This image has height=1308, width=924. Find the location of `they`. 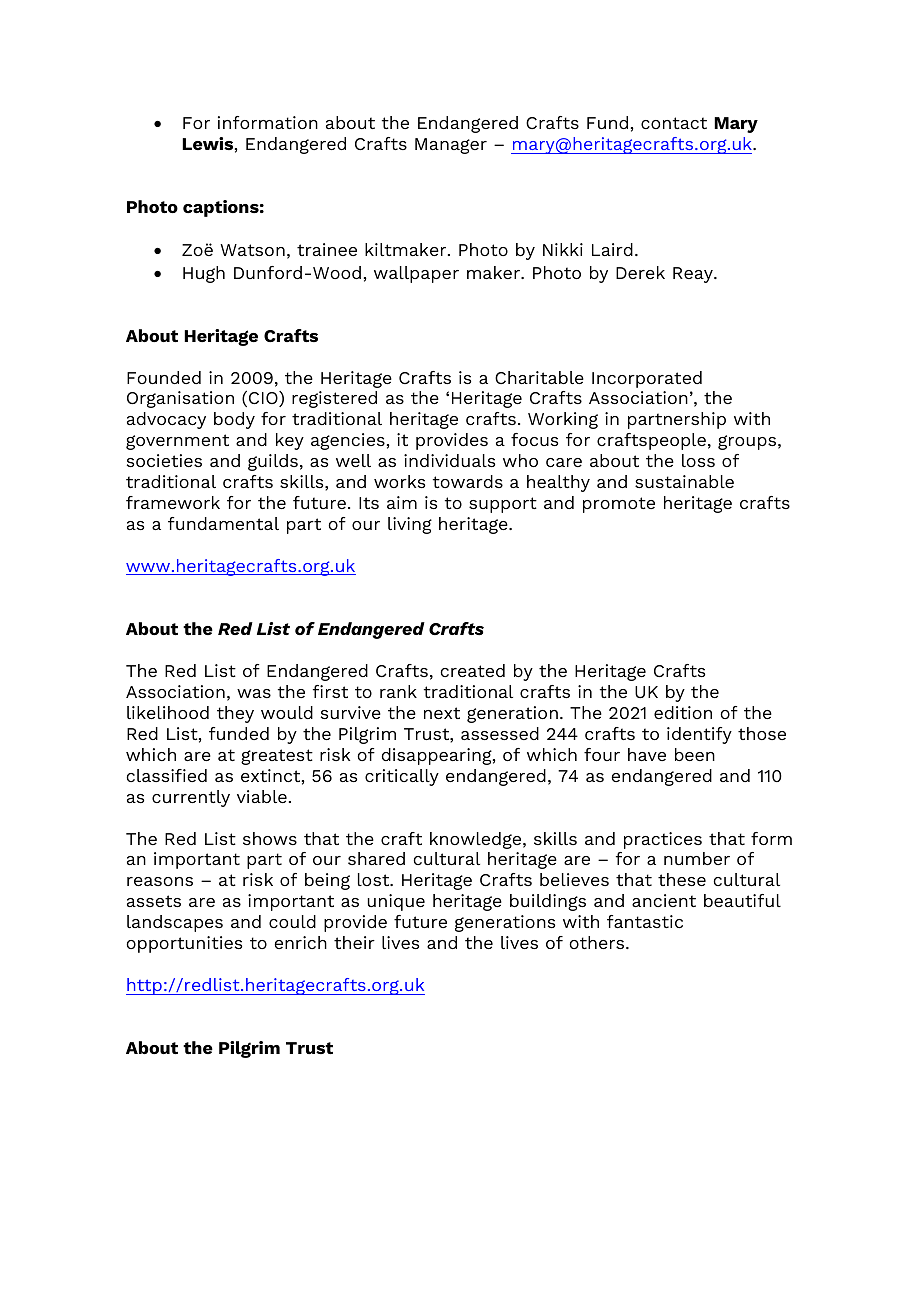

they is located at coordinates (235, 714).
